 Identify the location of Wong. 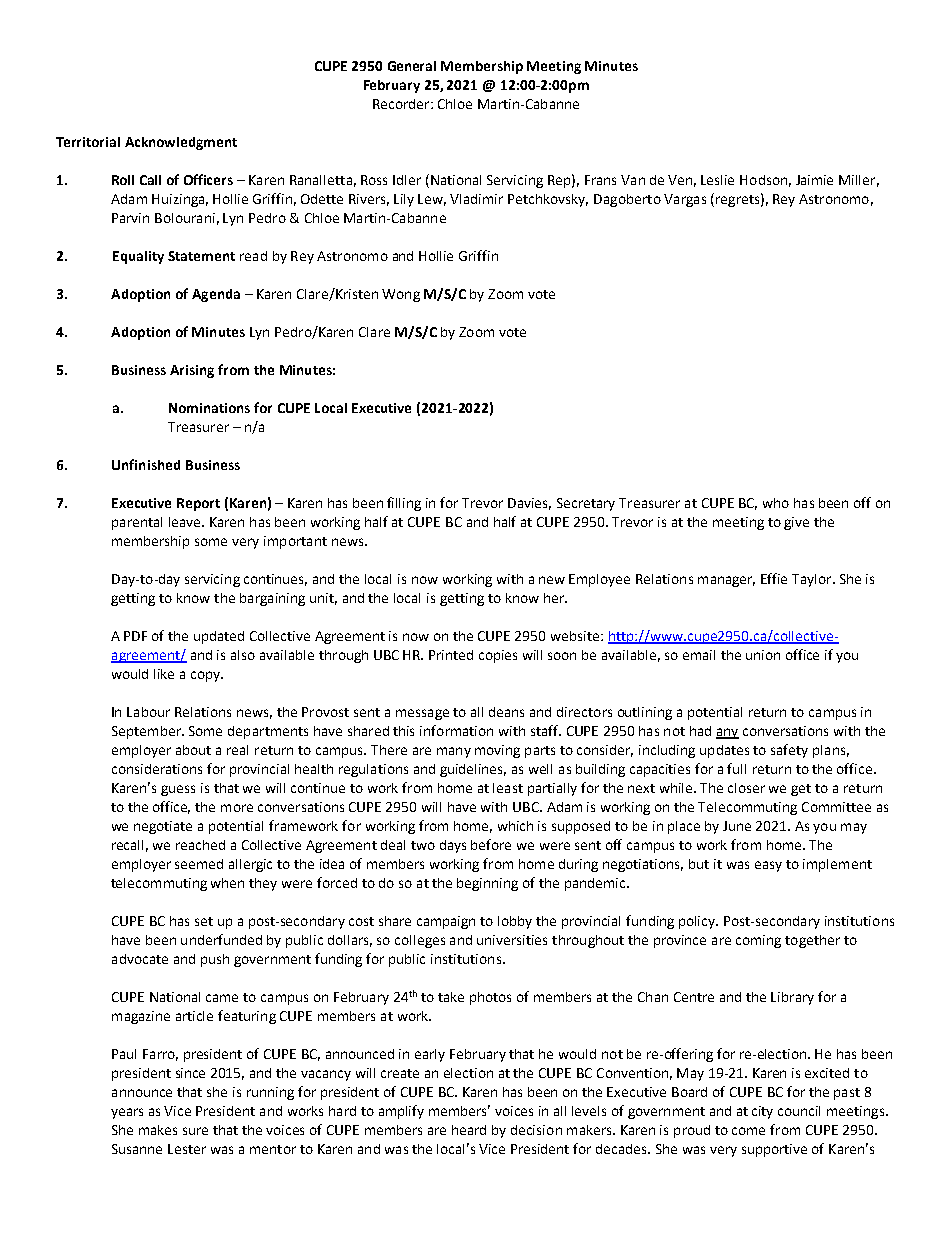
(401, 295).
